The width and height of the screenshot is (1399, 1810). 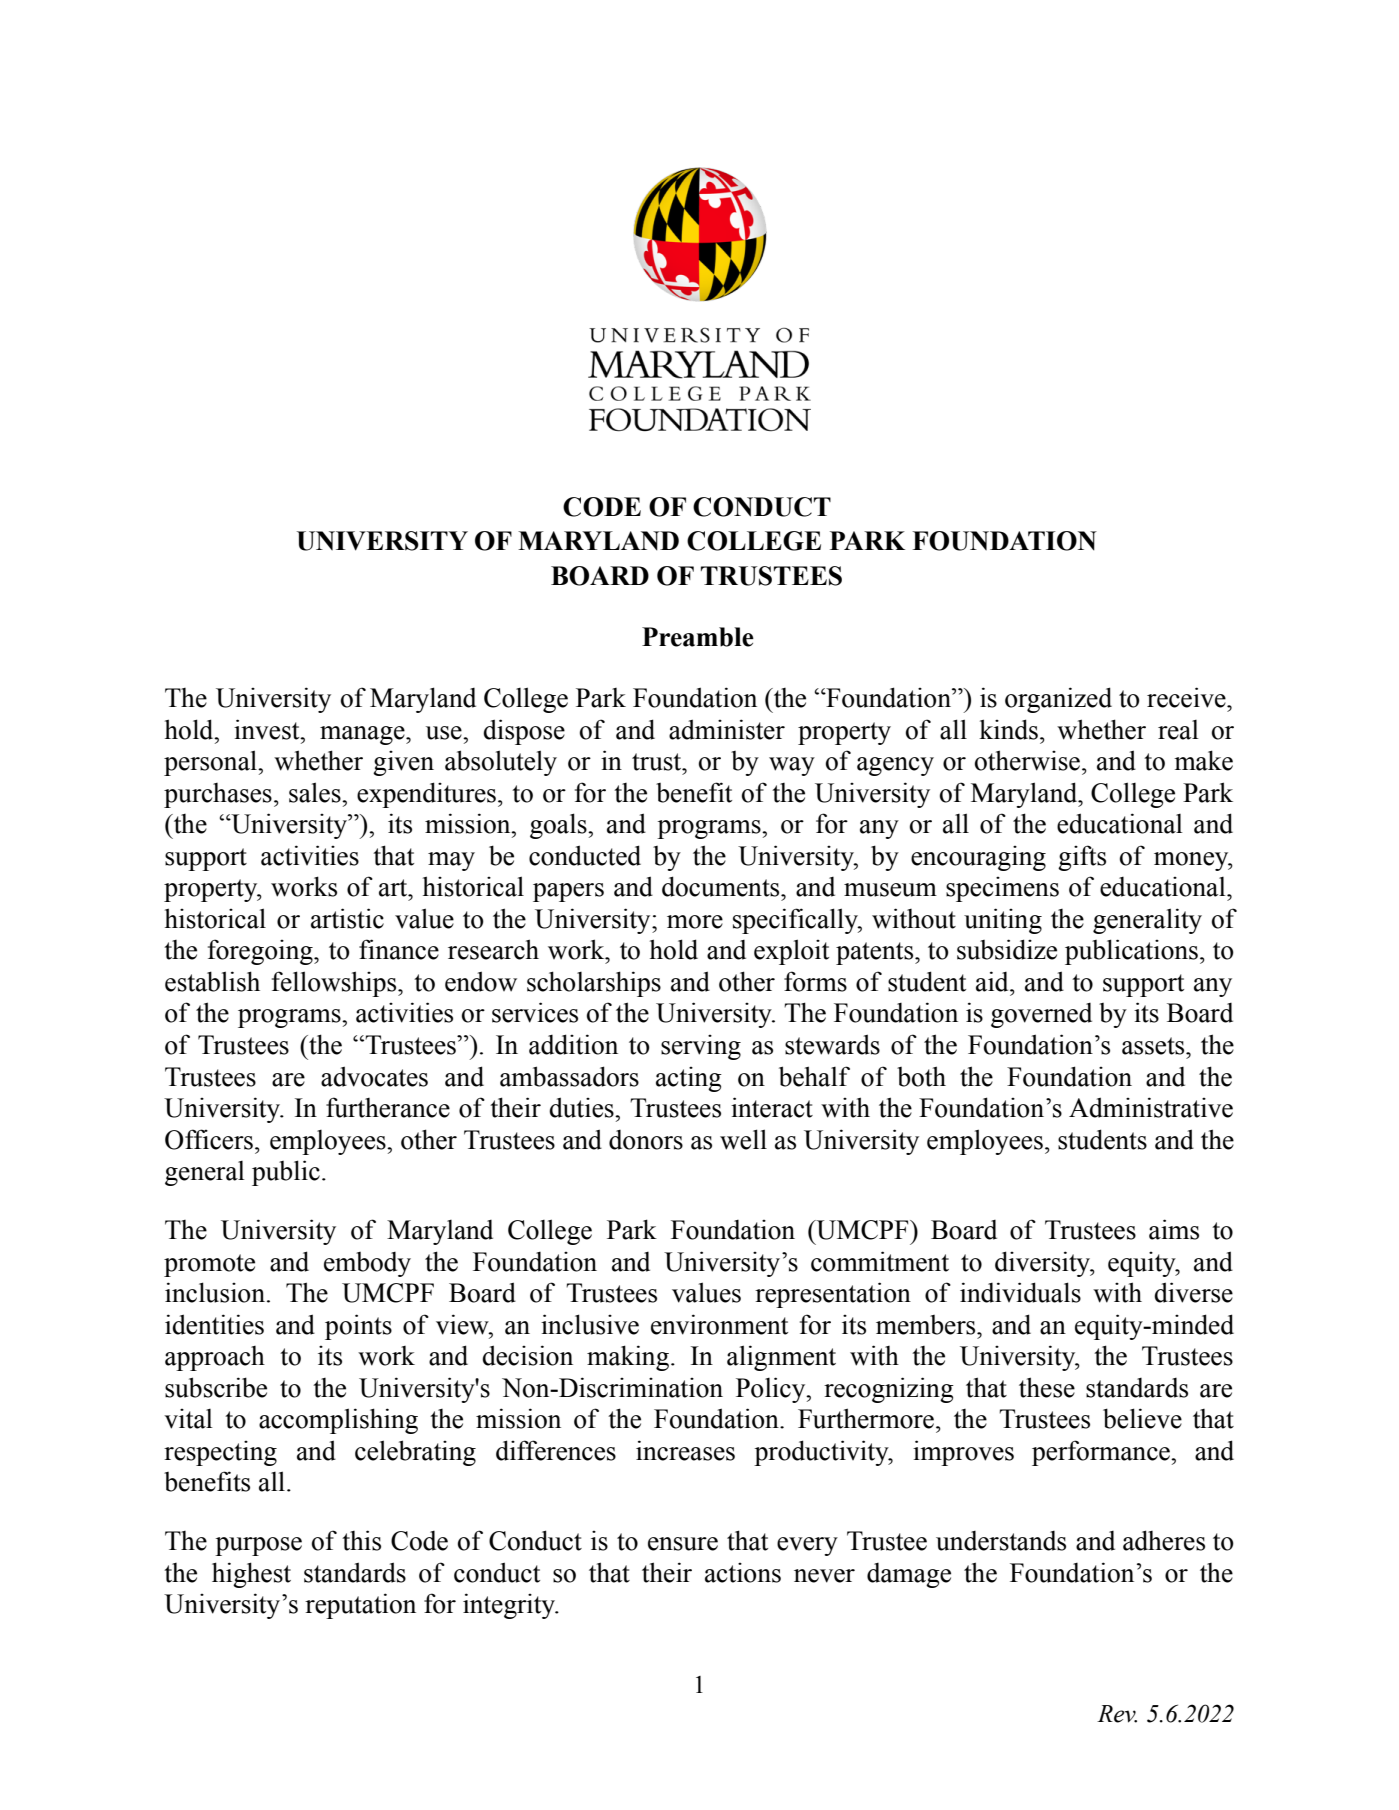 I want to click on reputation, so click(x=360, y=1606).
